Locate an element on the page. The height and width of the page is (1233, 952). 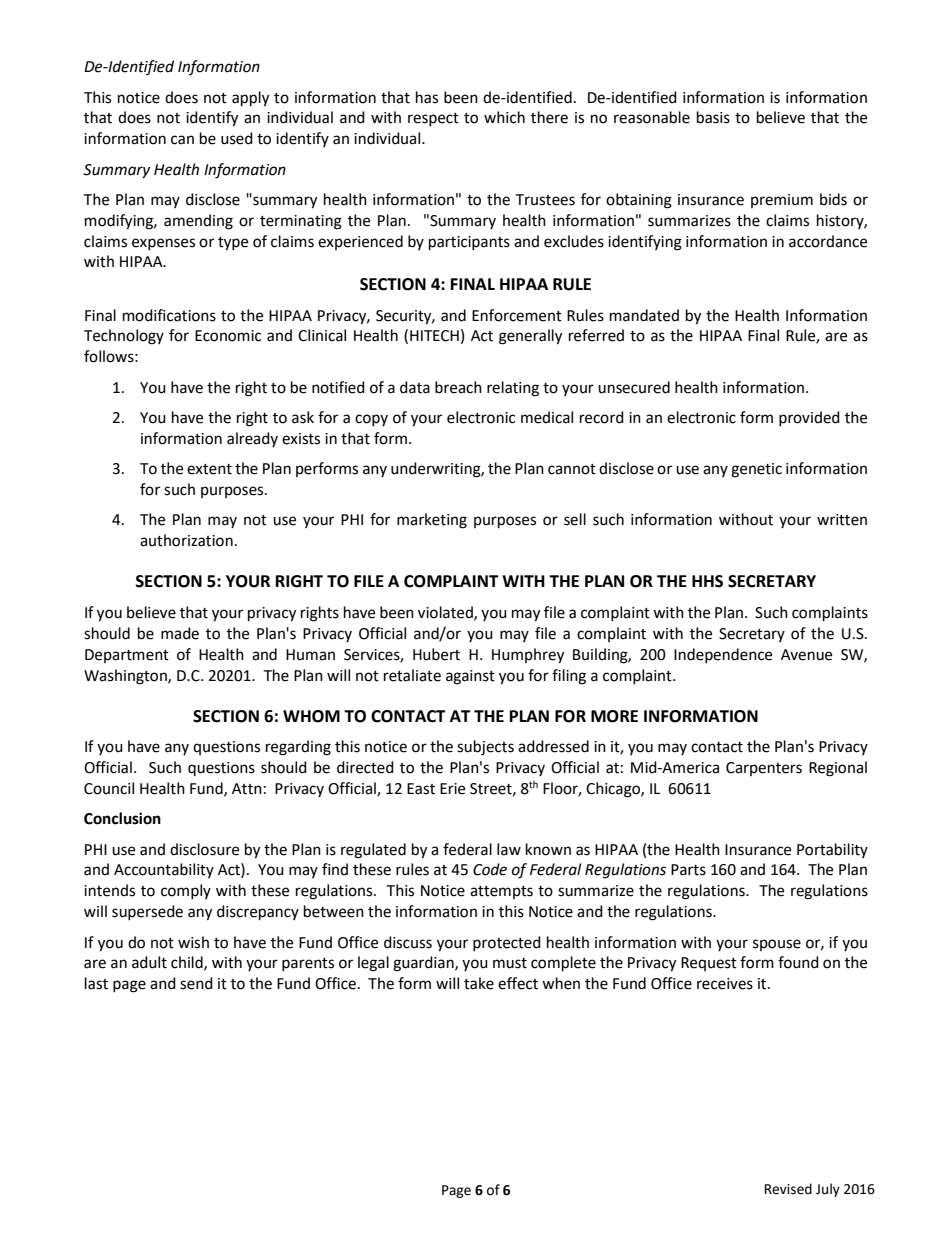
Independence is located at coordinates (723, 655).
